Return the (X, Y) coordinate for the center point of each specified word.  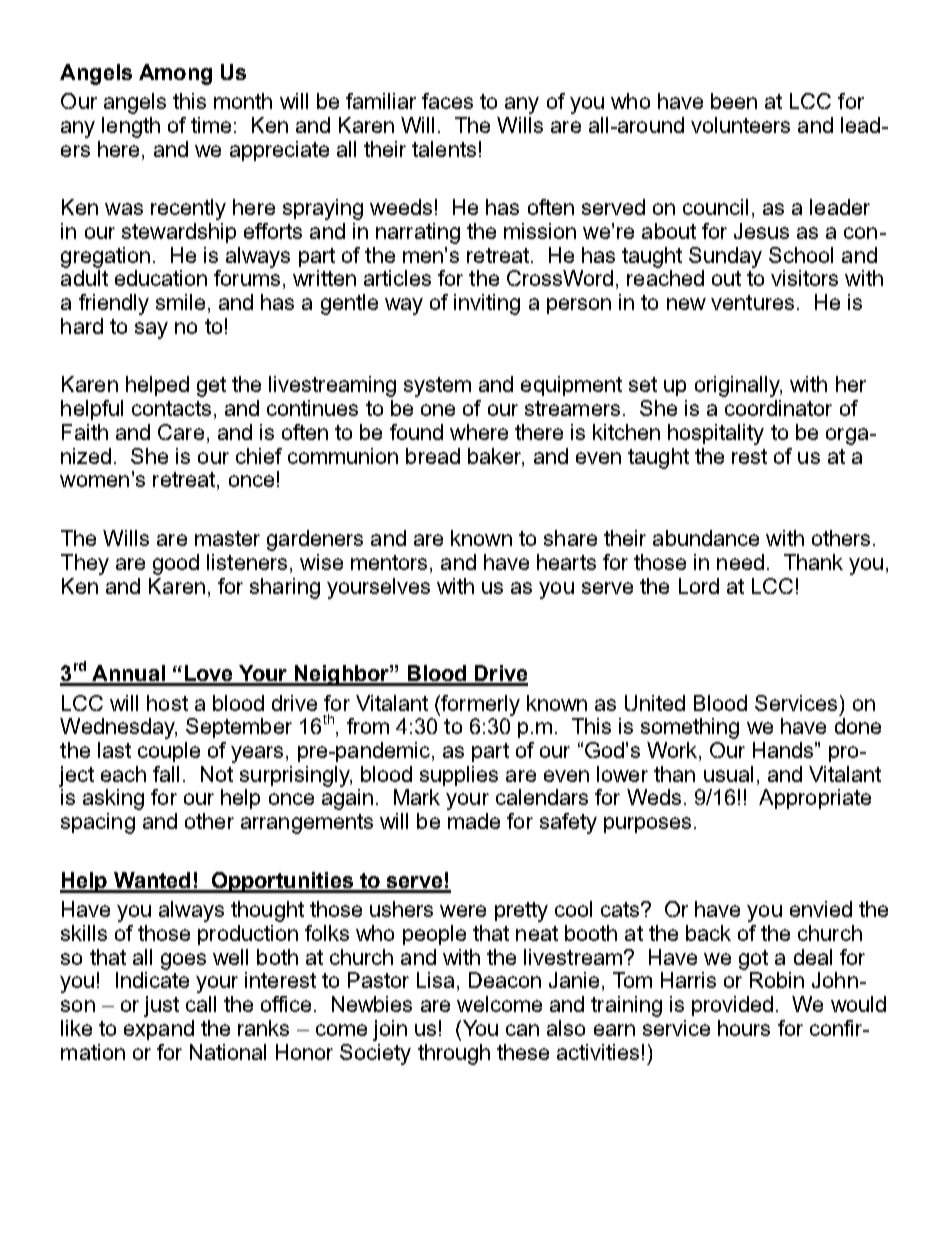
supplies (459, 776)
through (454, 1054)
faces (447, 101)
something (690, 728)
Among (175, 74)
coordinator (778, 408)
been (734, 101)
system (437, 387)
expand (159, 1030)
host (167, 703)
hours (744, 1028)
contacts (171, 408)
